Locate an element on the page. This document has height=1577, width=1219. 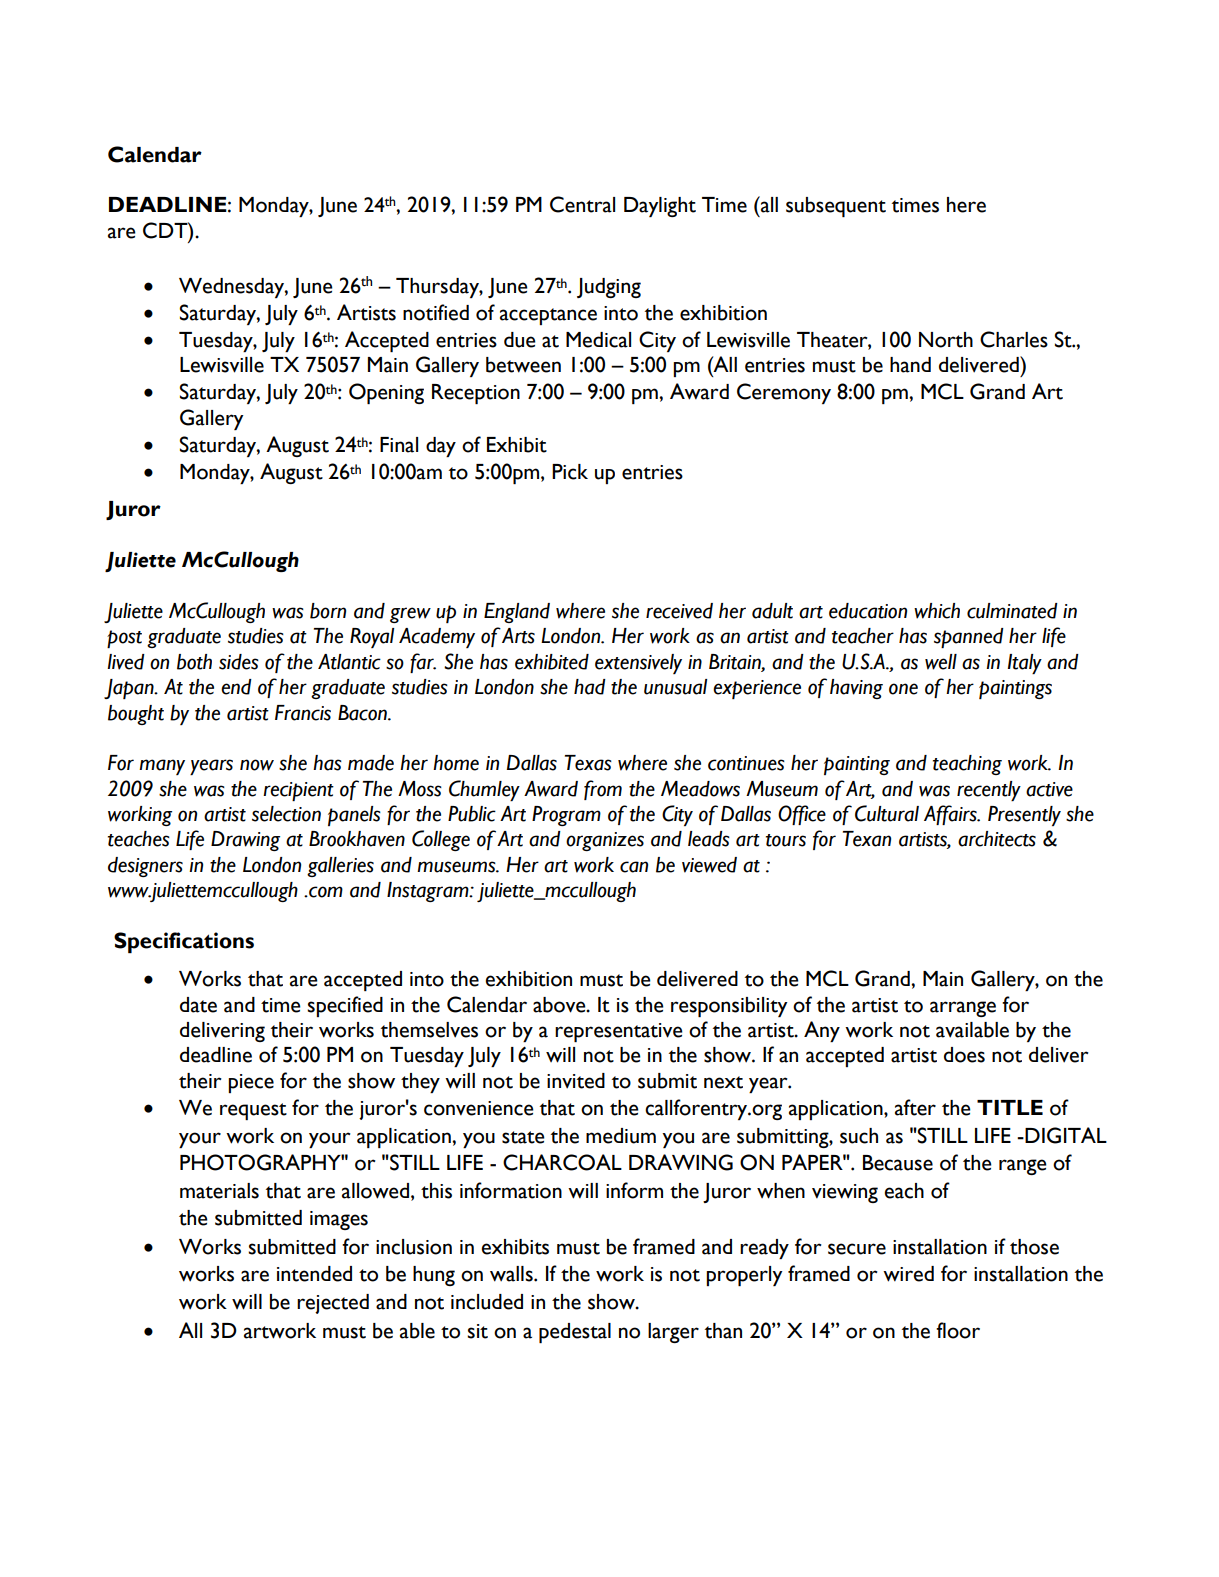
intended is located at coordinates (314, 1274).
